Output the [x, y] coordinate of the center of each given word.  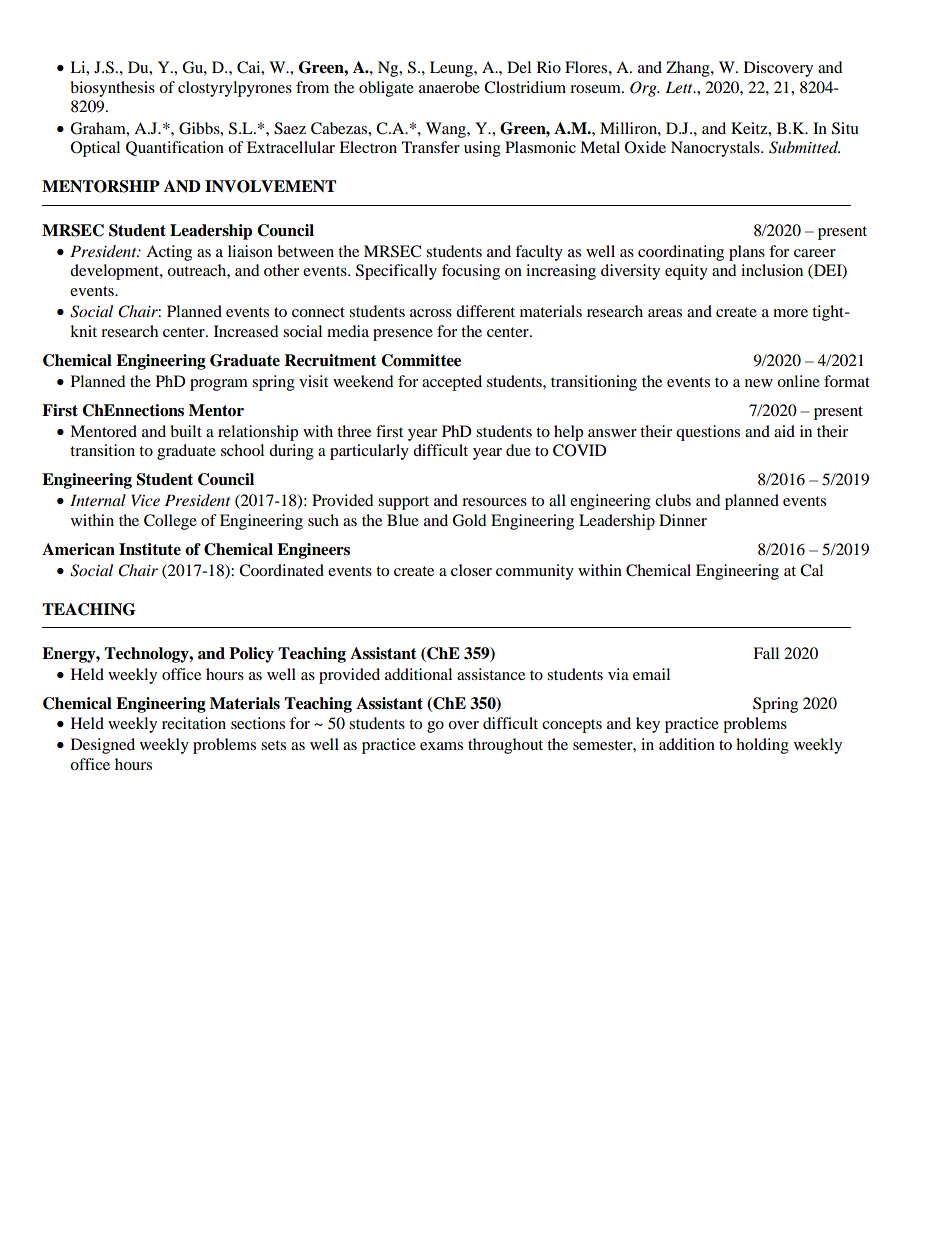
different [485, 311]
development [115, 272]
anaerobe [449, 87]
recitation [194, 723]
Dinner [683, 520]
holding [762, 746]
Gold [469, 520]
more [790, 313]
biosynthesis [112, 89]
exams [441, 746]
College [170, 522]
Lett [680, 87]
